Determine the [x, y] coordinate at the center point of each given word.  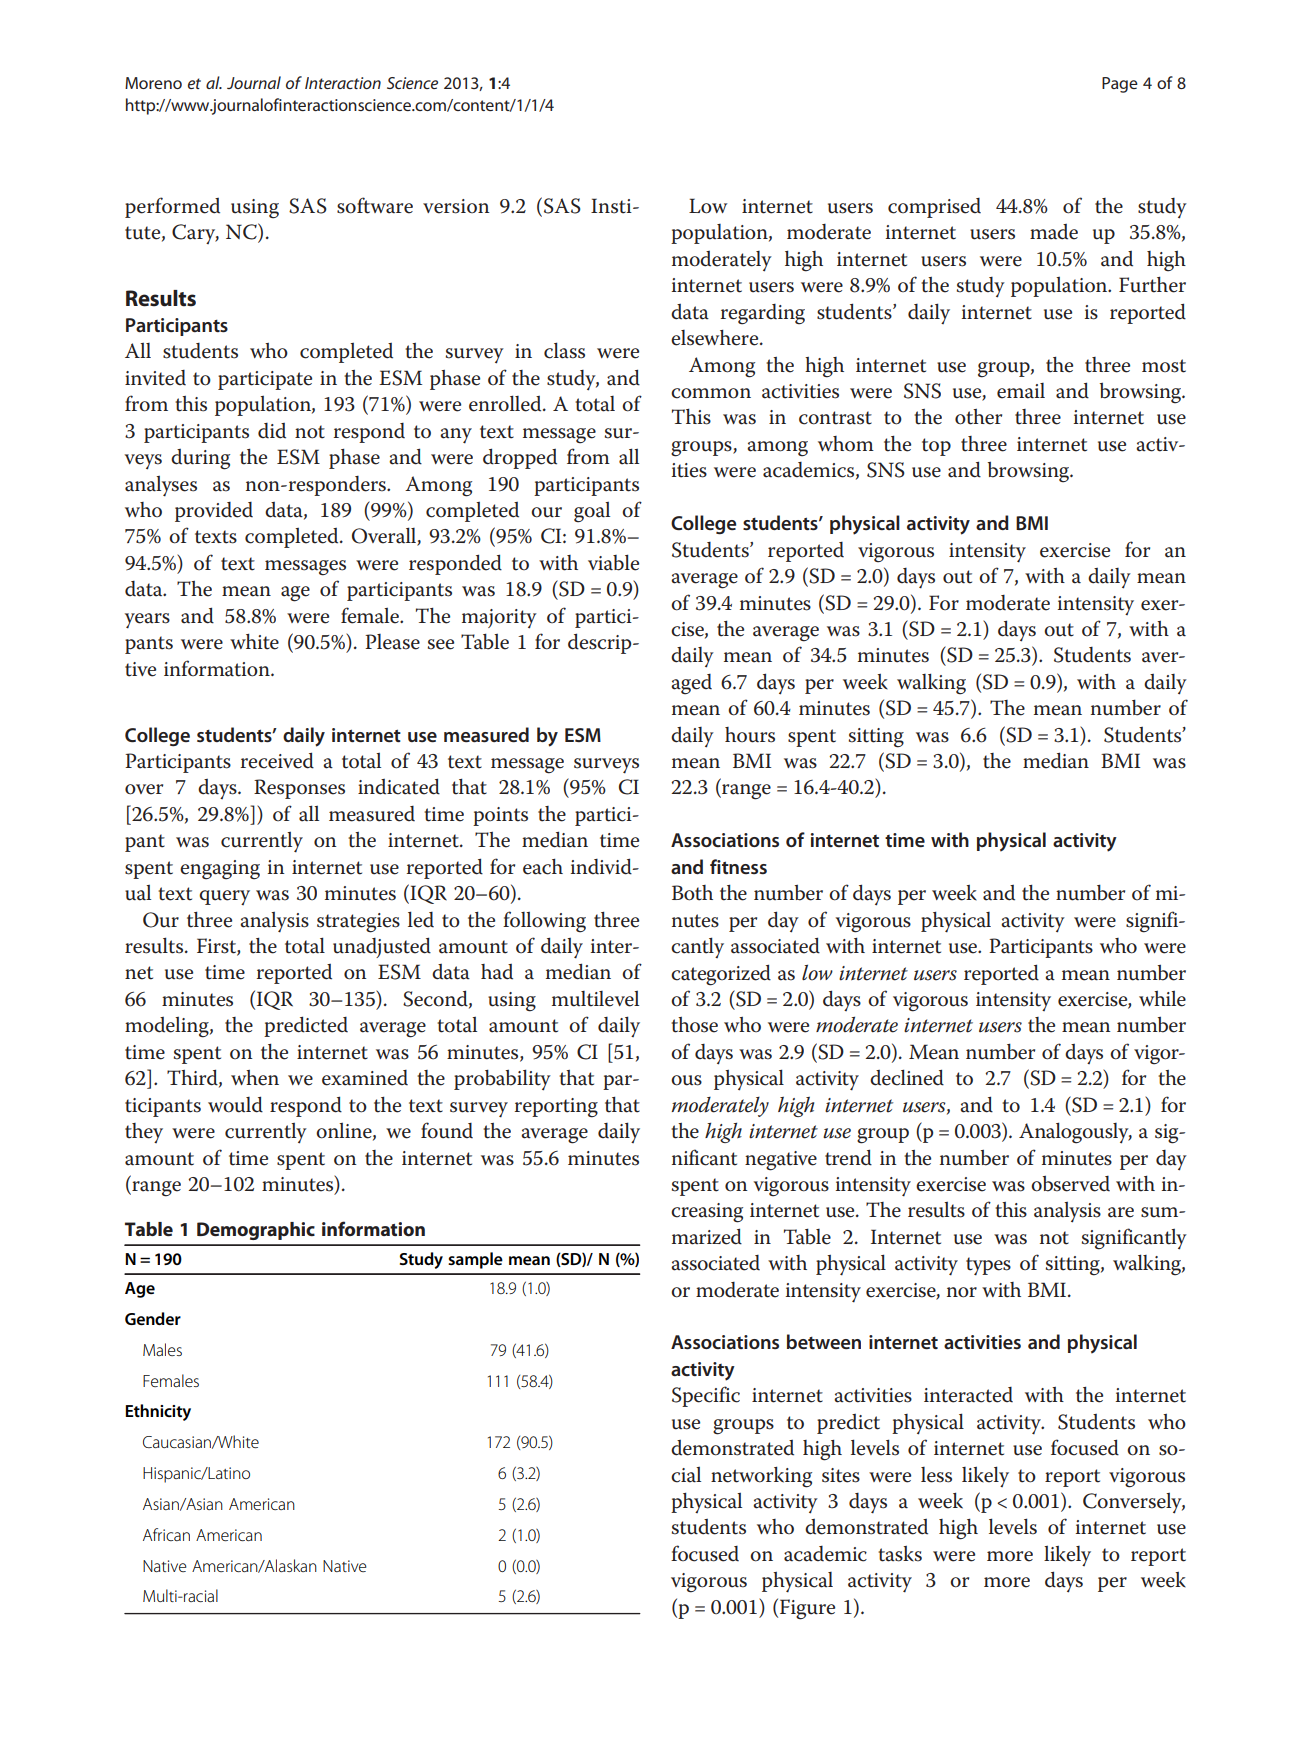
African [166, 1534]
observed [1070, 1184]
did [272, 431]
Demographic [256, 1231]
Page [1120, 85]
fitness [738, 866]
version [456, 206]
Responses [299, 789]
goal [592, 512]
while [1162, 999]
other [978, 417]
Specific [706, 1396]
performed [172, 207]
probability [502, 1080]
